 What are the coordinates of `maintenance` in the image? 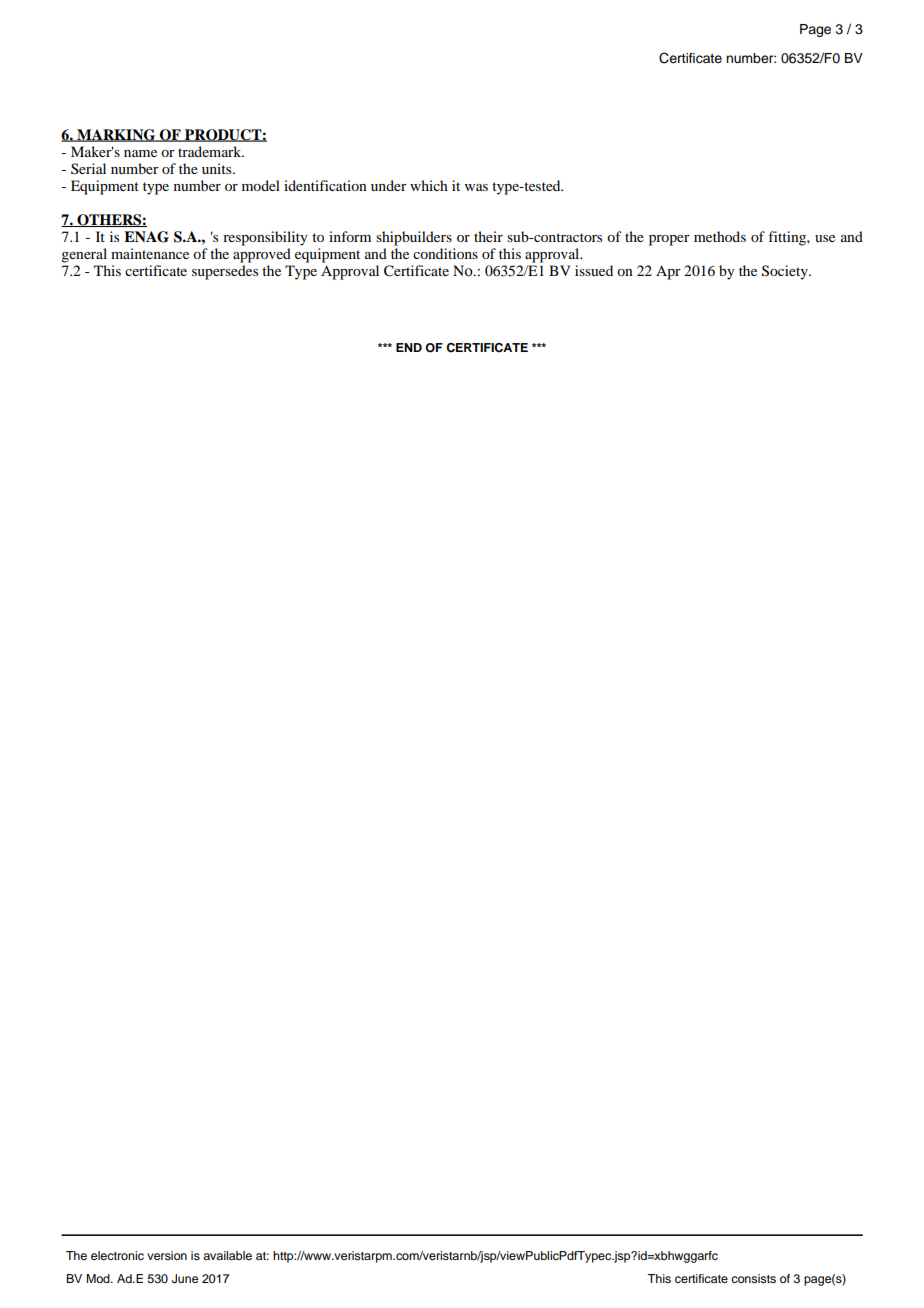 It's located at (150, 253).
